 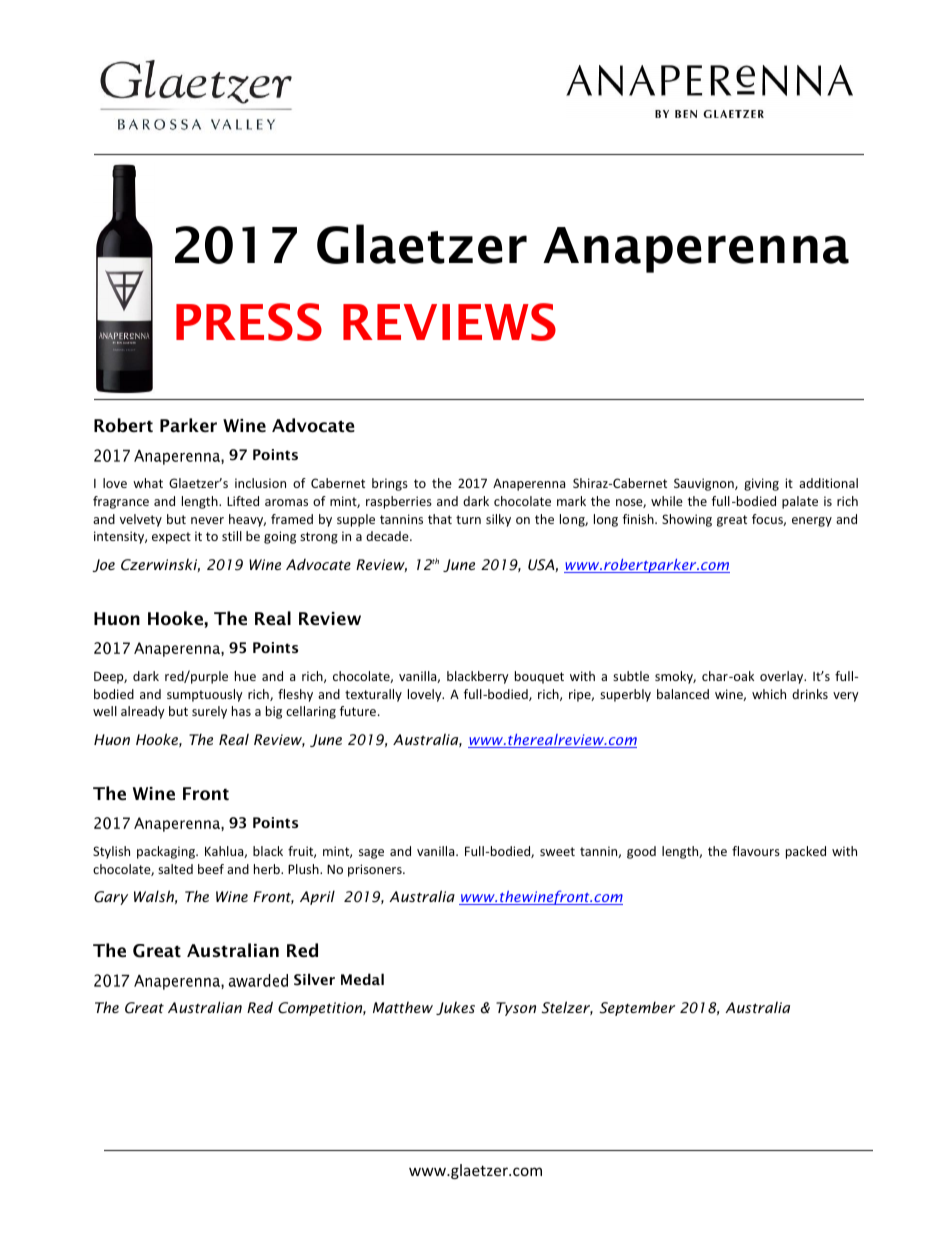 I want to click on PRESS, so click(x=249, y=322).
